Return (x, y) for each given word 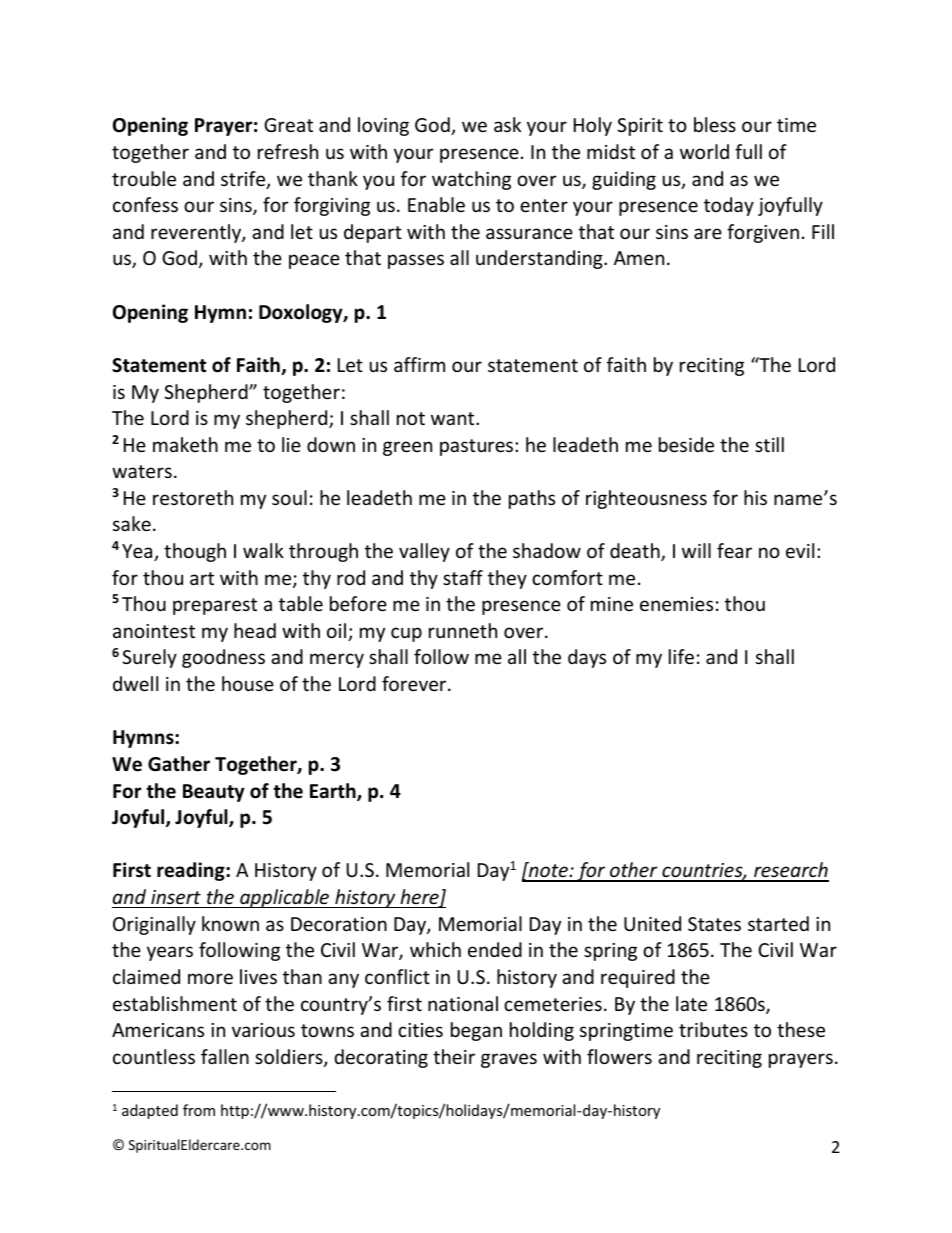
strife (244, 180)
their (454, 1056)
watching (471, 180)
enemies (676, 604)
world (704, 151)
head (255, 630)
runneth (463, 630)
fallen (225, 1056)
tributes (713, 1029)
